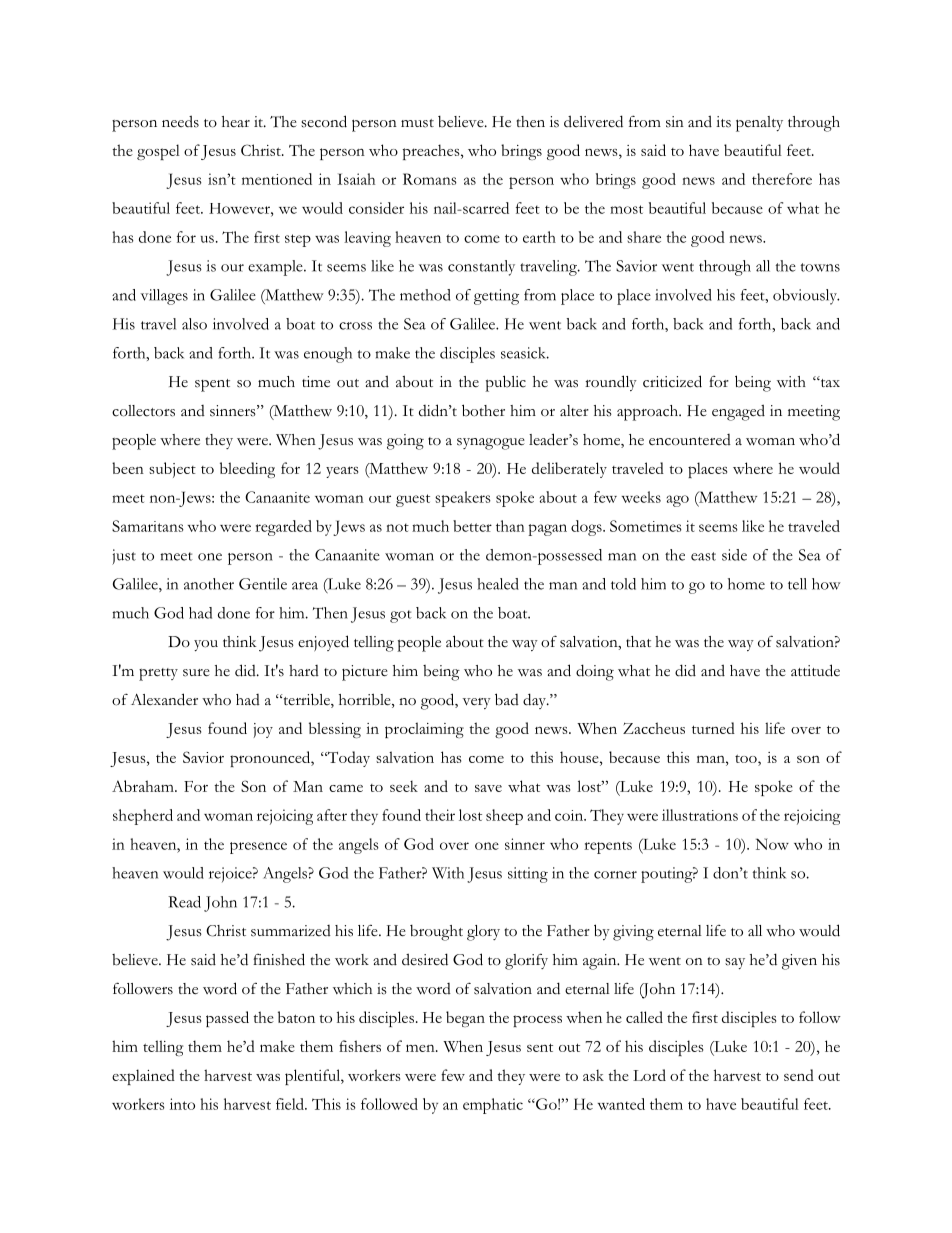 This image has height=1233, width=952. I want to click on better, so click(472, 526).
